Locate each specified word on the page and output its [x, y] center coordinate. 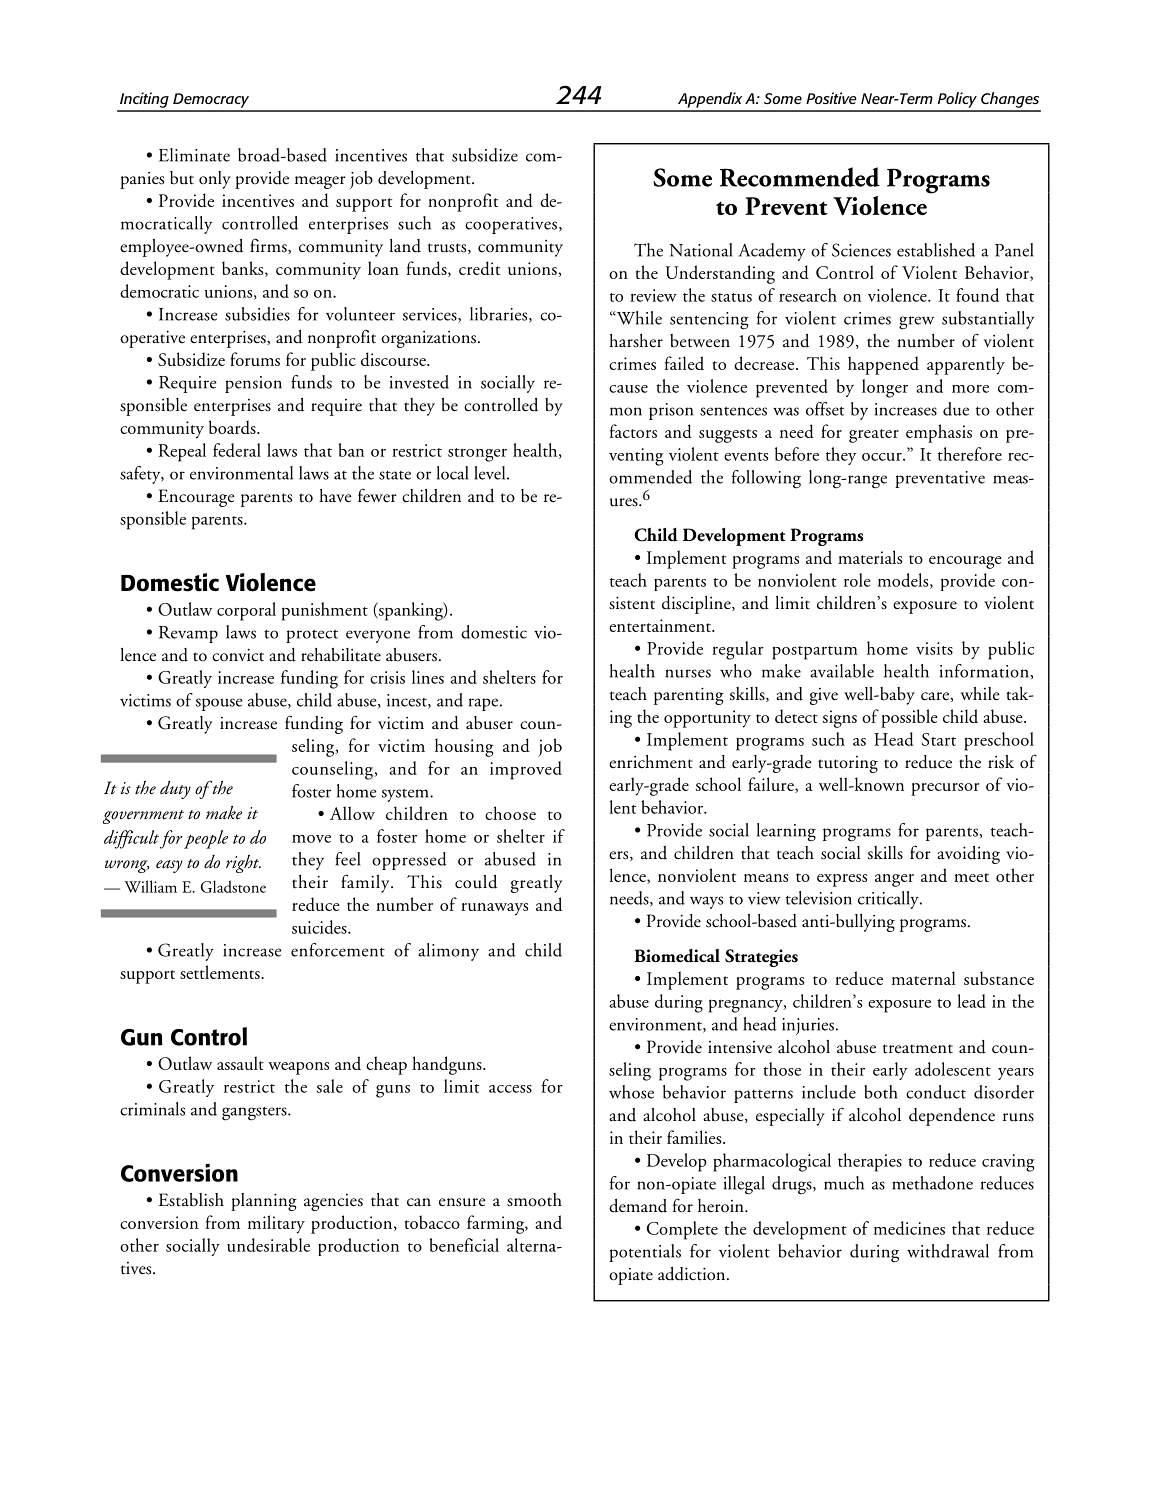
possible [909, 718]
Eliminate [194, 155]
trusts [448, 248]
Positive [831, 98]
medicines [909, 1228]
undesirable [268, 1245]
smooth [534, 1200]
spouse [219, 704]
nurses [688, 673]
